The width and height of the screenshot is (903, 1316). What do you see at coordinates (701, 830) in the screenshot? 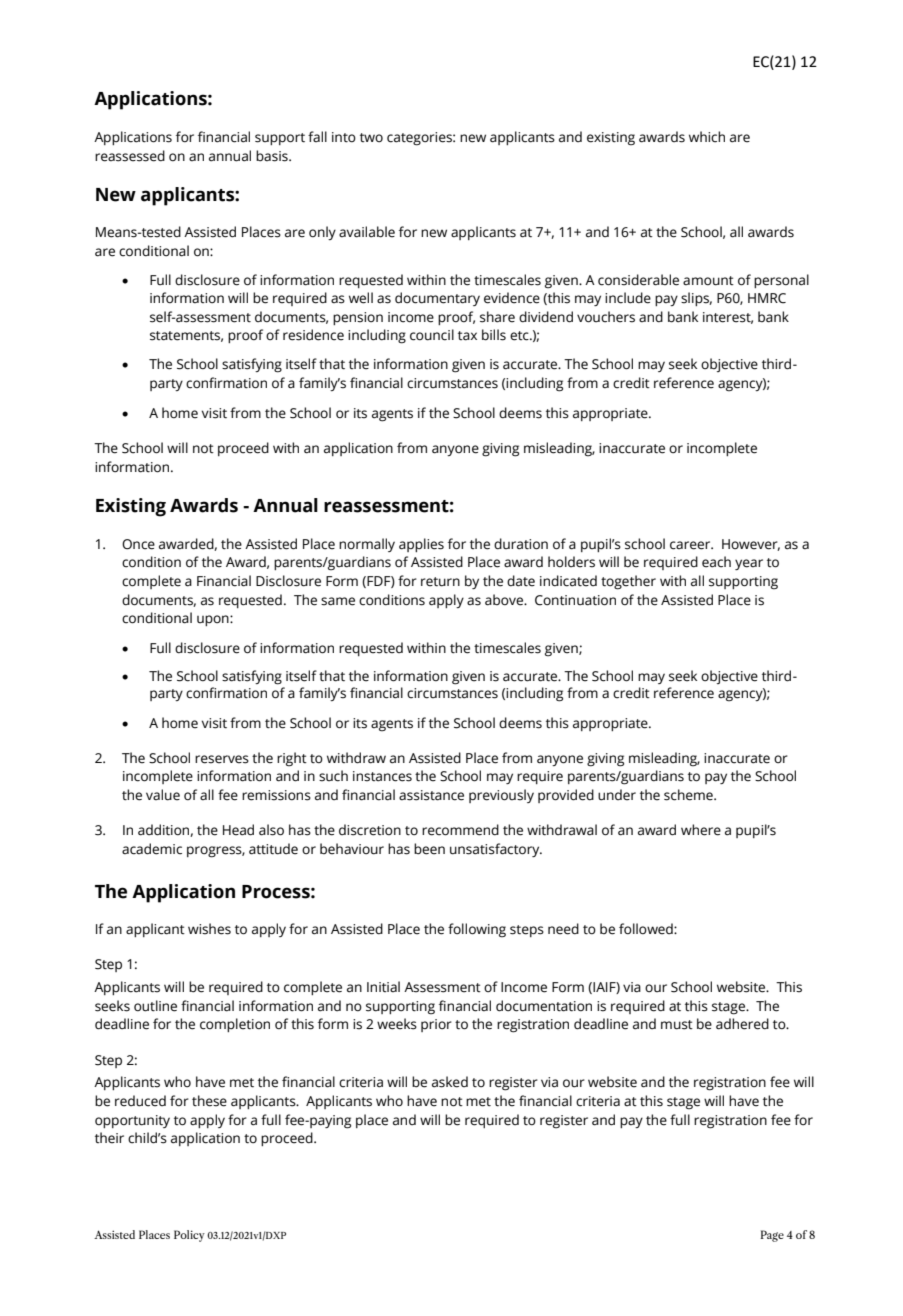
I see `where` at bounding box center [701, 830].
